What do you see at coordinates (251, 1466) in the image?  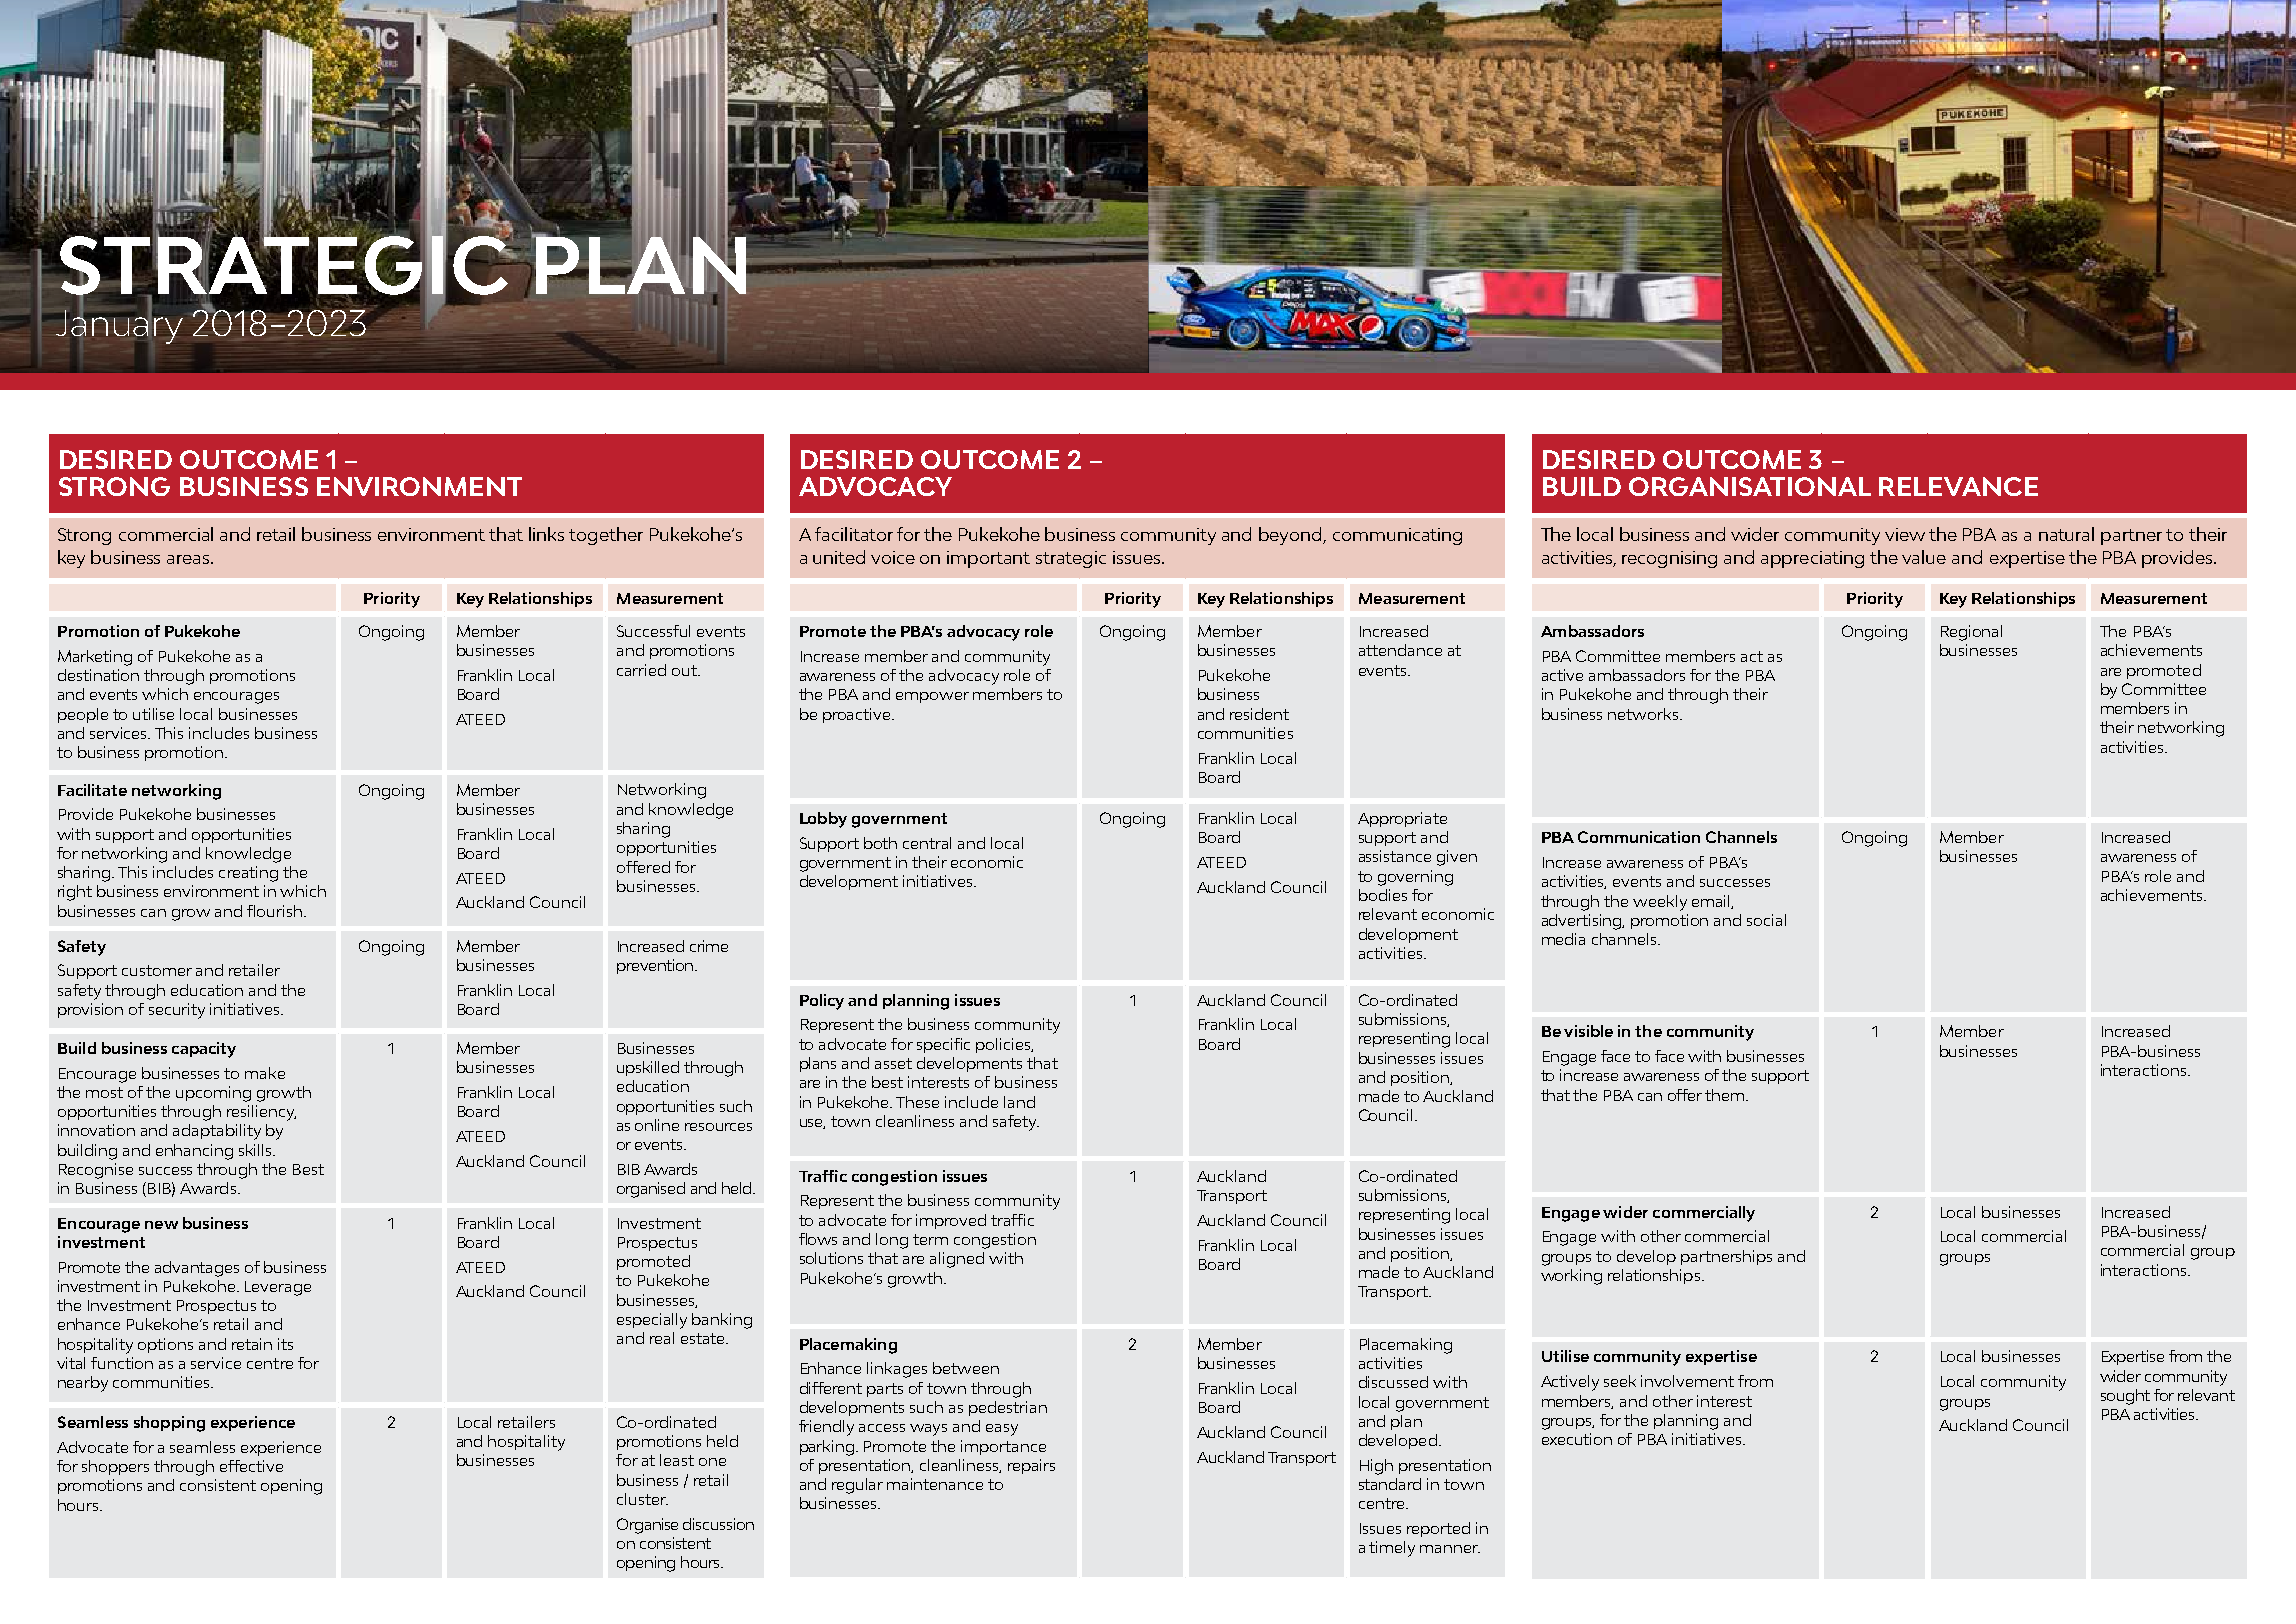 I see `effective` at bounding box center [251, 1466].
